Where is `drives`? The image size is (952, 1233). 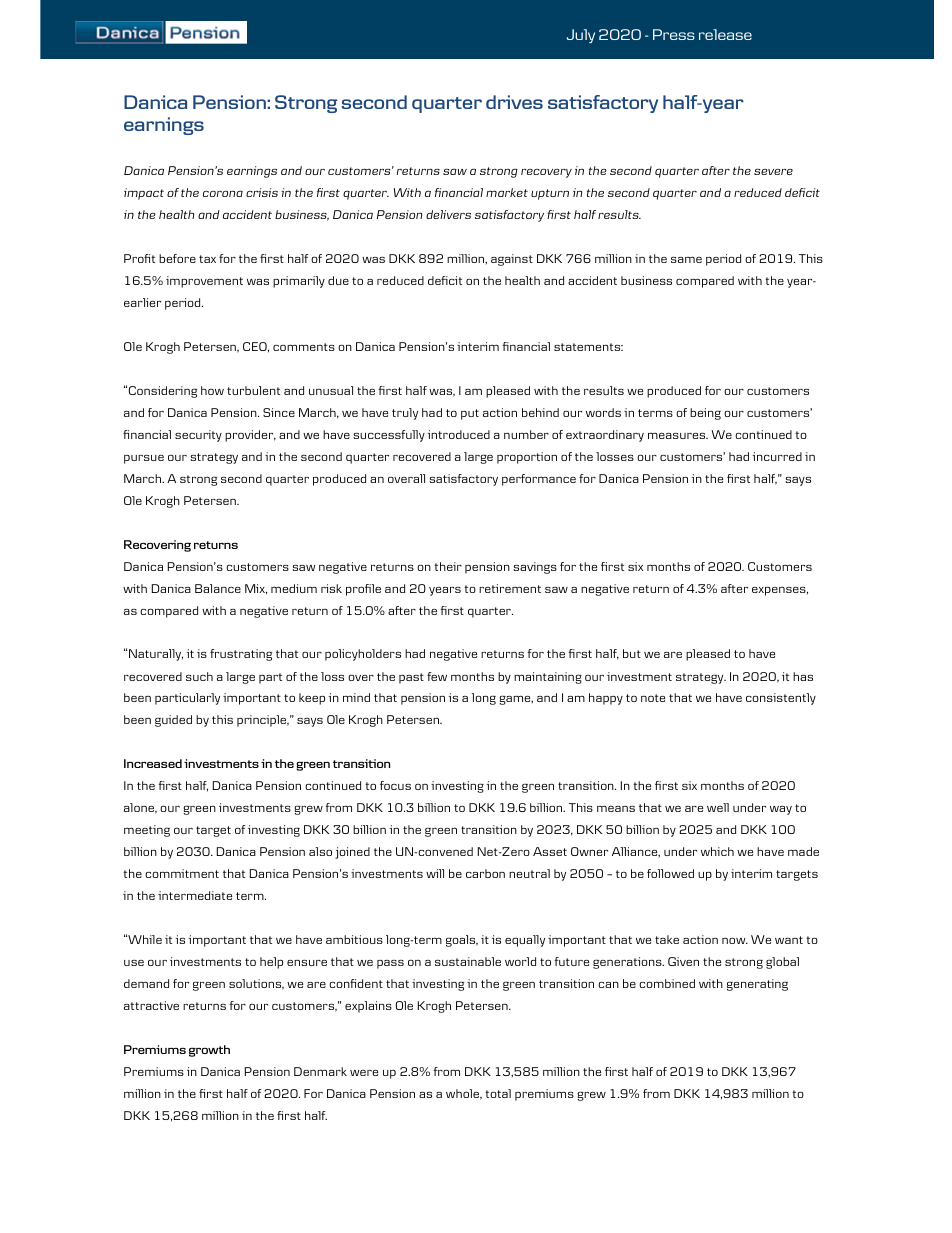 drives is located at coordinates (514, 102).
